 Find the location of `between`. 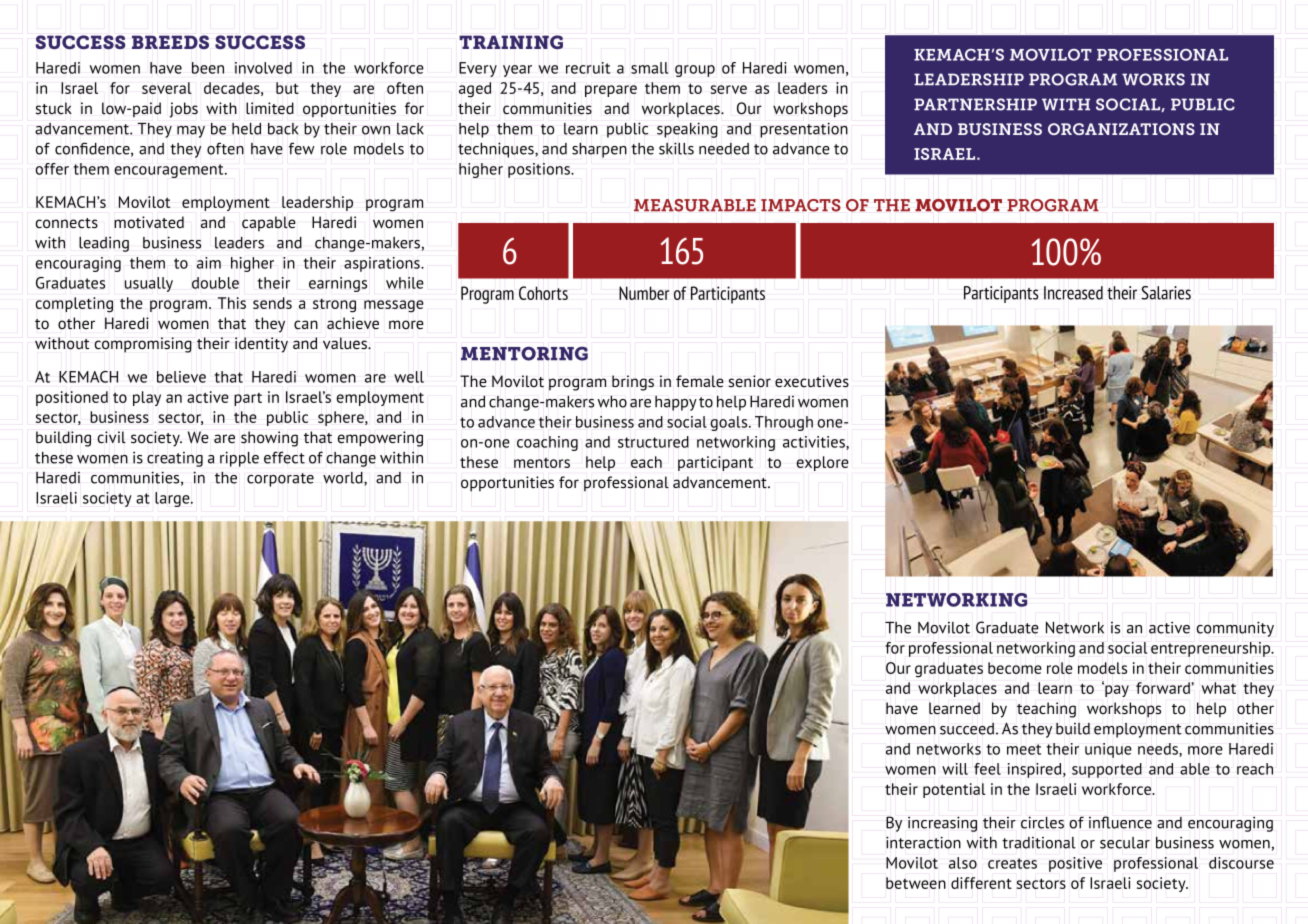

between is located at coordinates (916, 883).
